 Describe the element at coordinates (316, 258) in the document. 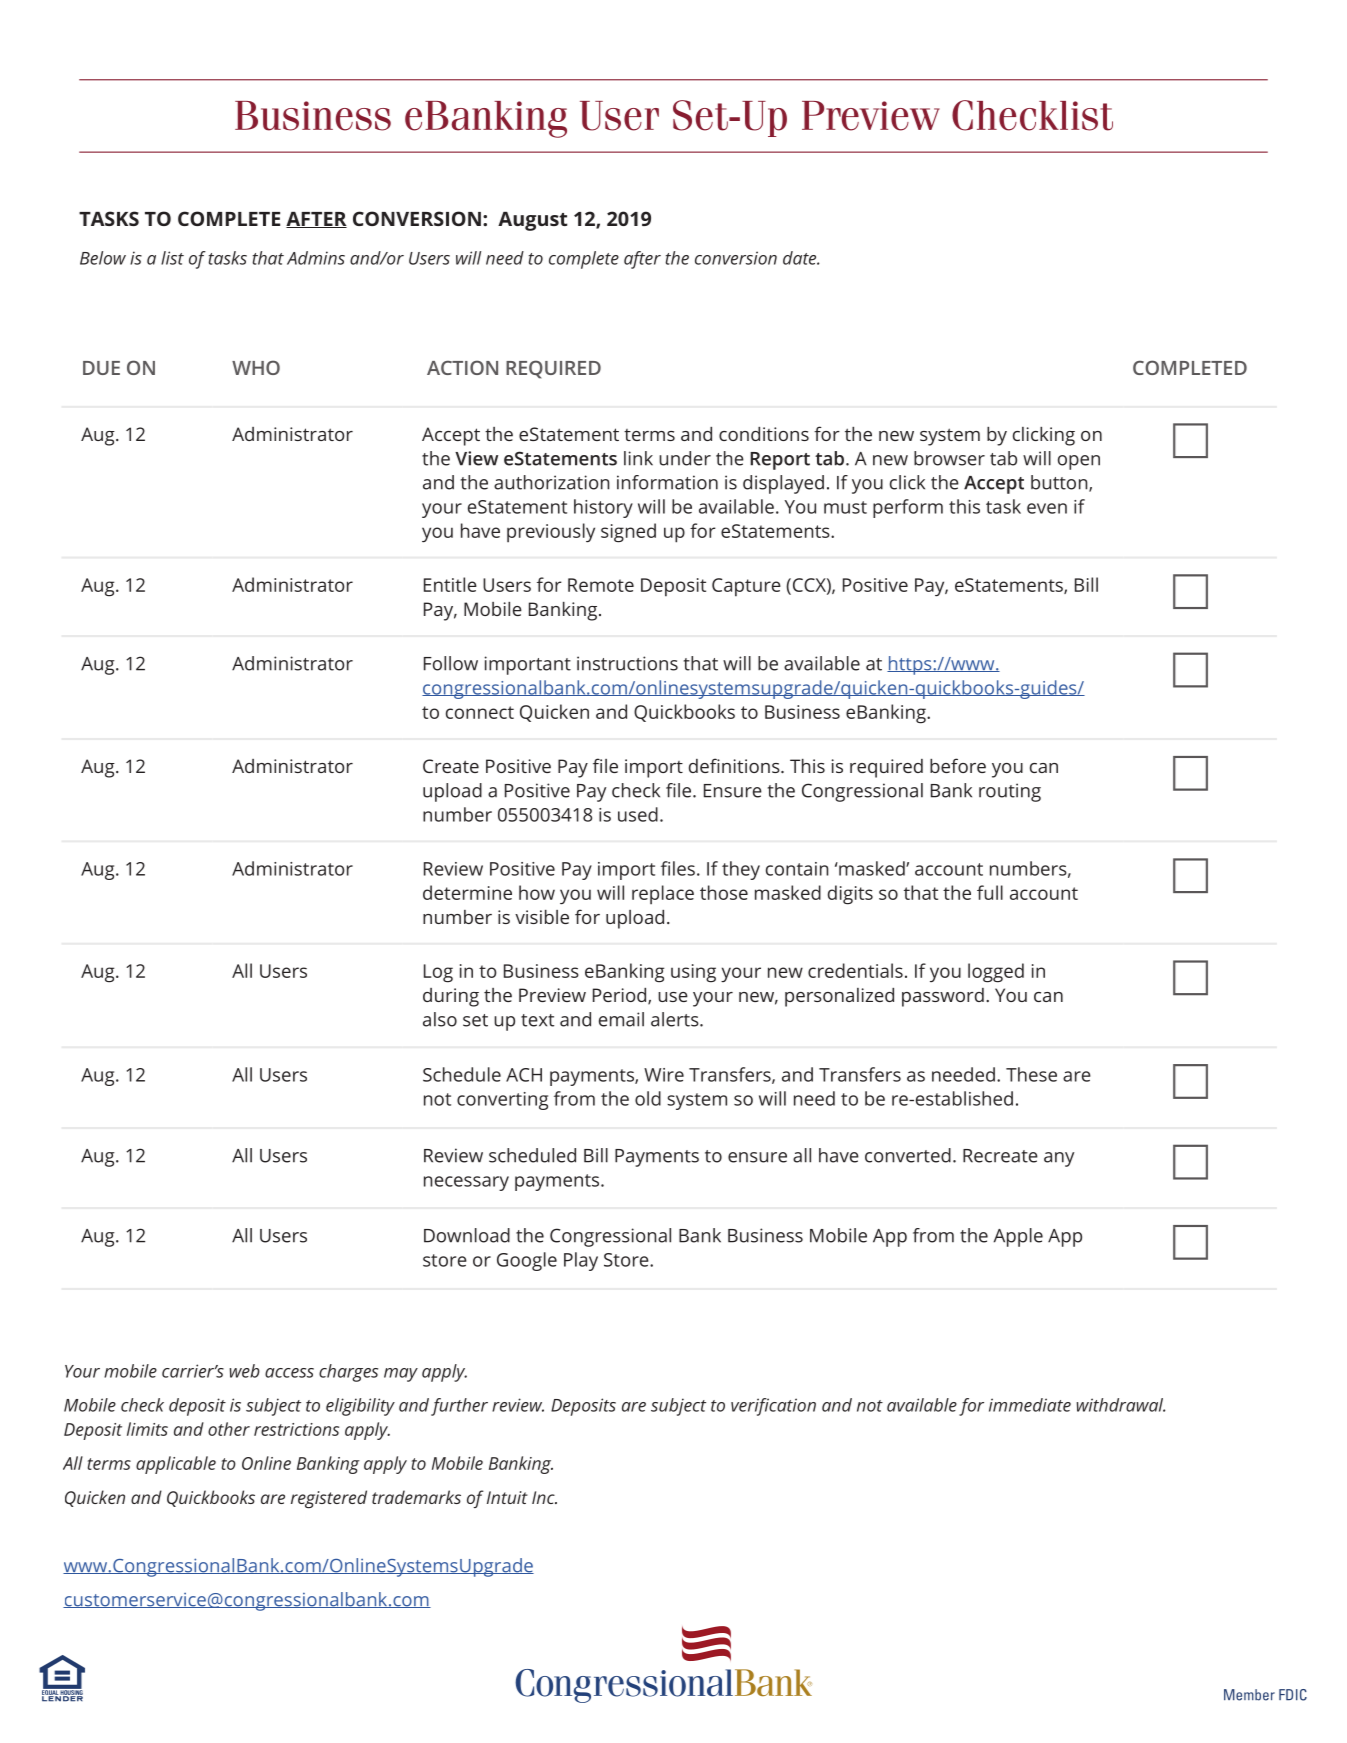

I see `Admins` at that location.
